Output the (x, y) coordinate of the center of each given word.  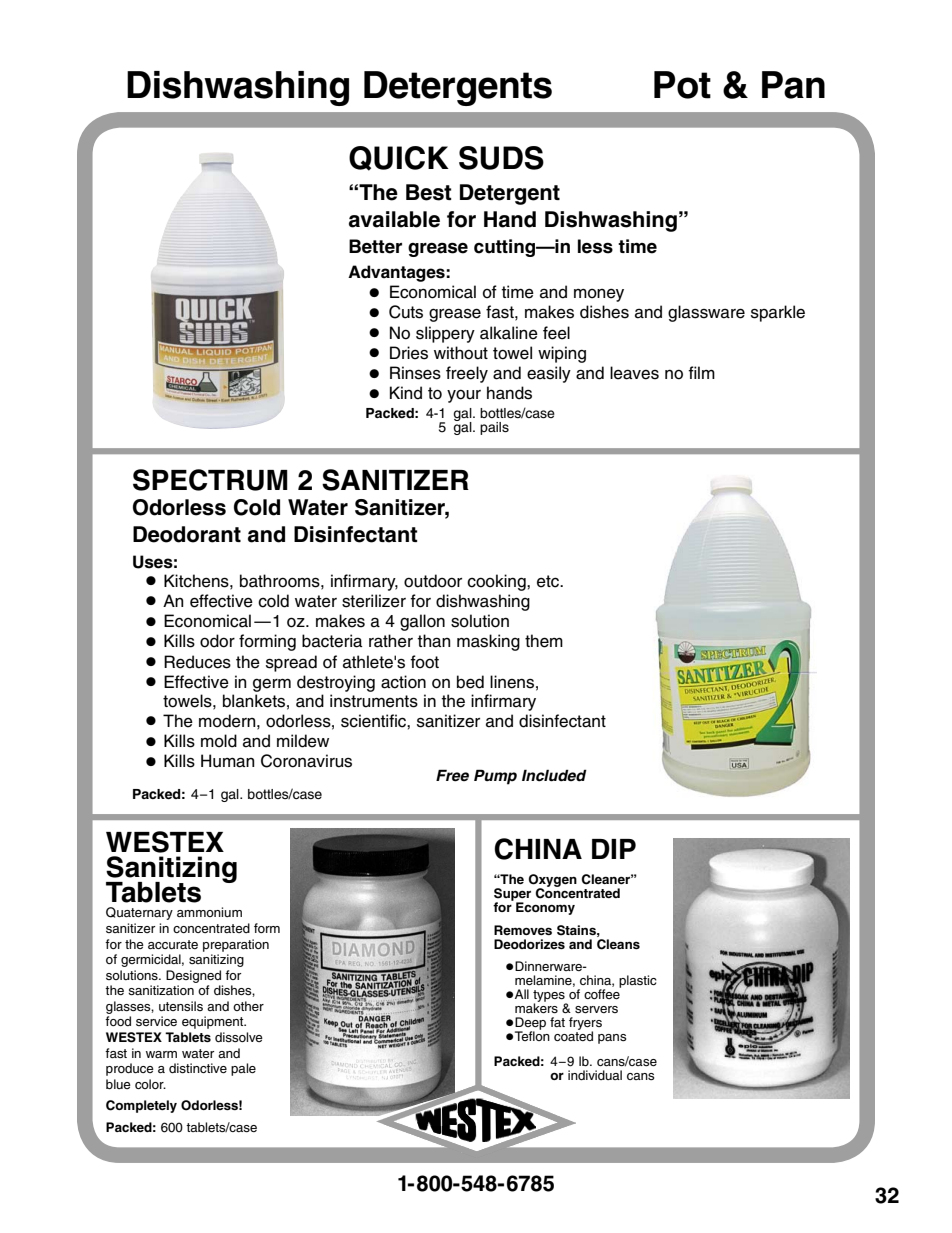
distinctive (198, 1068)
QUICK (399, 158)
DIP (614, 849)
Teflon (532, 1035)
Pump (495, 777)
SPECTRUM (210, 480)
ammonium (209, 912)
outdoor (433, 581)
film (701, 372)
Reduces (197, 662)
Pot (682, 85)
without (461, 353)
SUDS (501, 158)
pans (612, 1039)
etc (549, 581)
